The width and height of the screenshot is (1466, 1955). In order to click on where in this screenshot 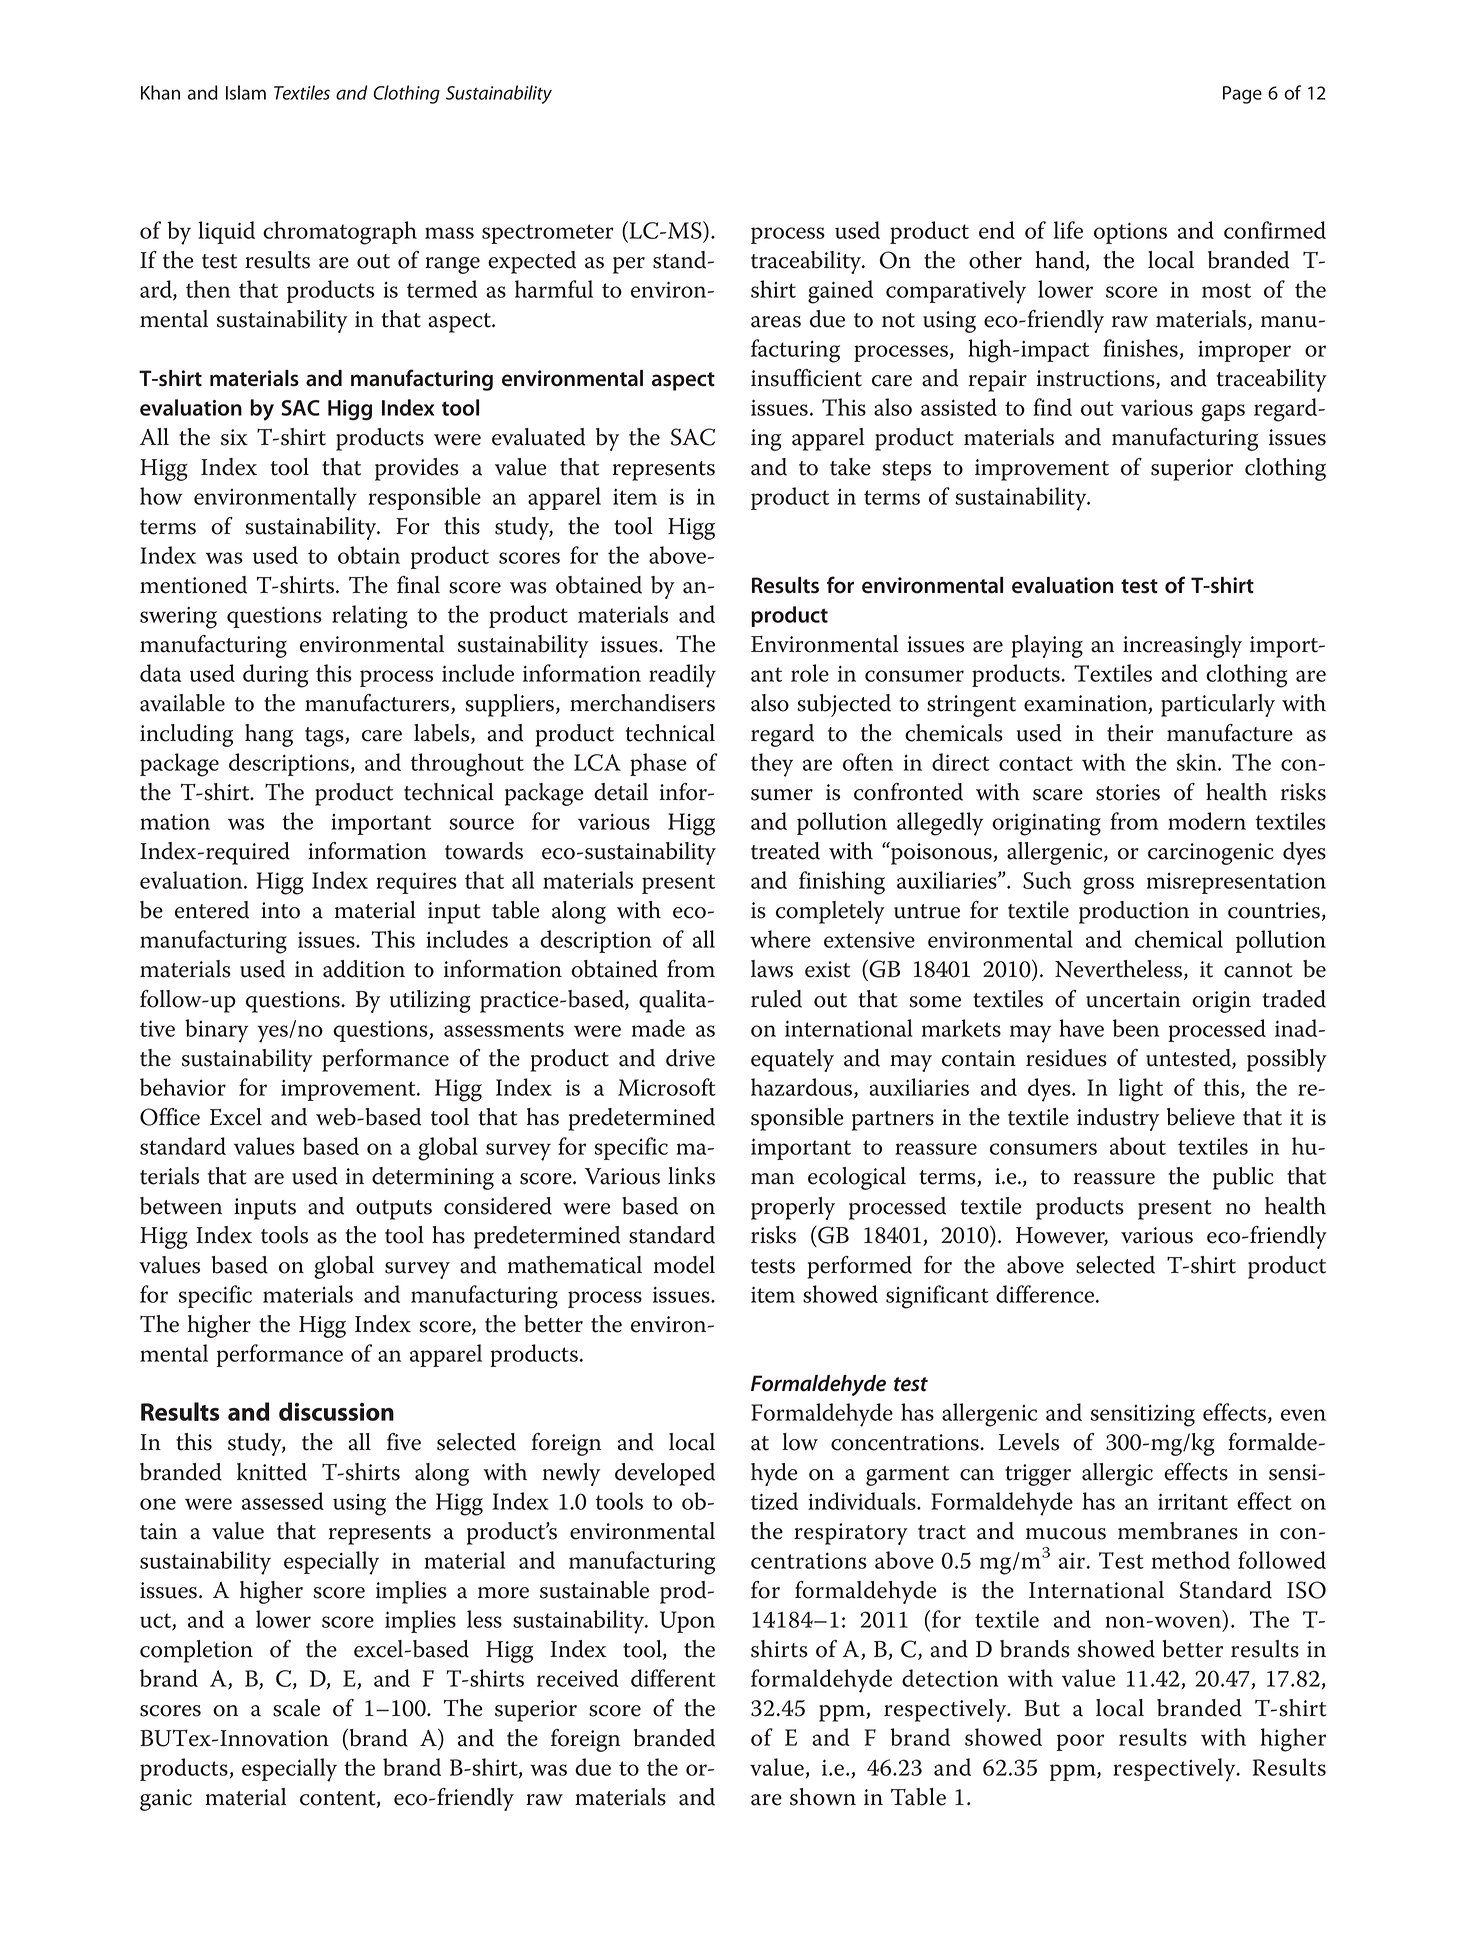, I will do `click(780, 939)`.
